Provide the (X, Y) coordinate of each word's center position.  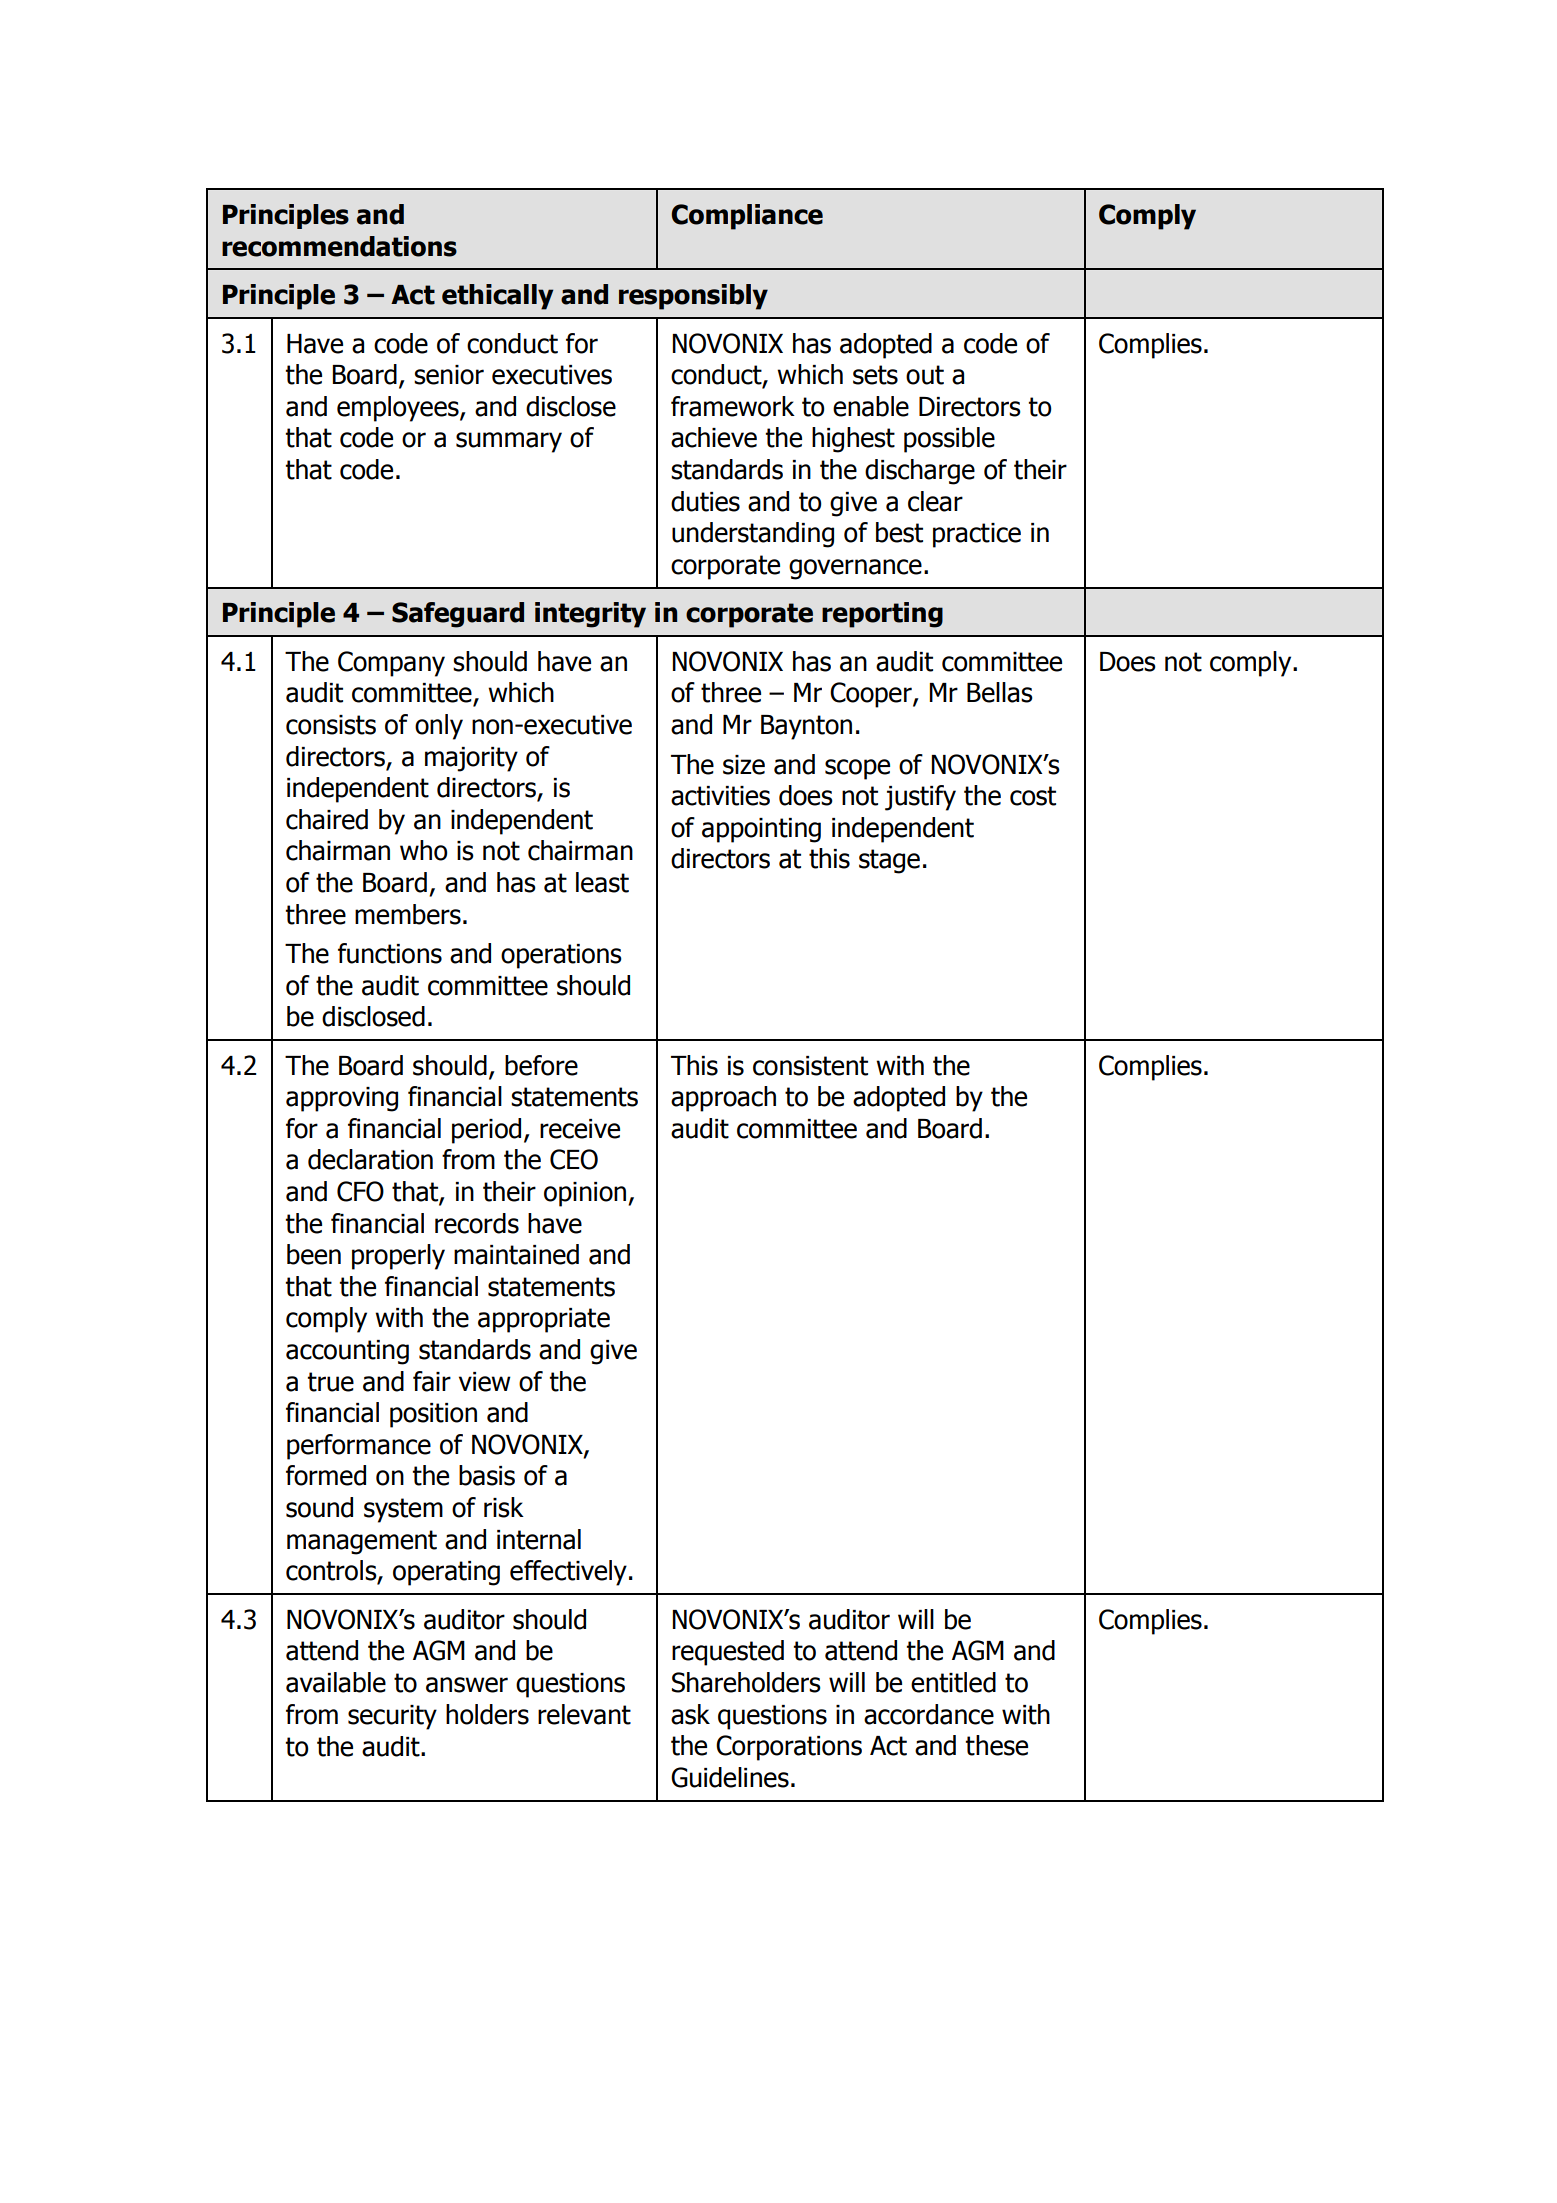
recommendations (339, 246)
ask (690, 1714)
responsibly (693, 297)
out (925, 375)
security (392, 1717)
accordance (929, 1714)
